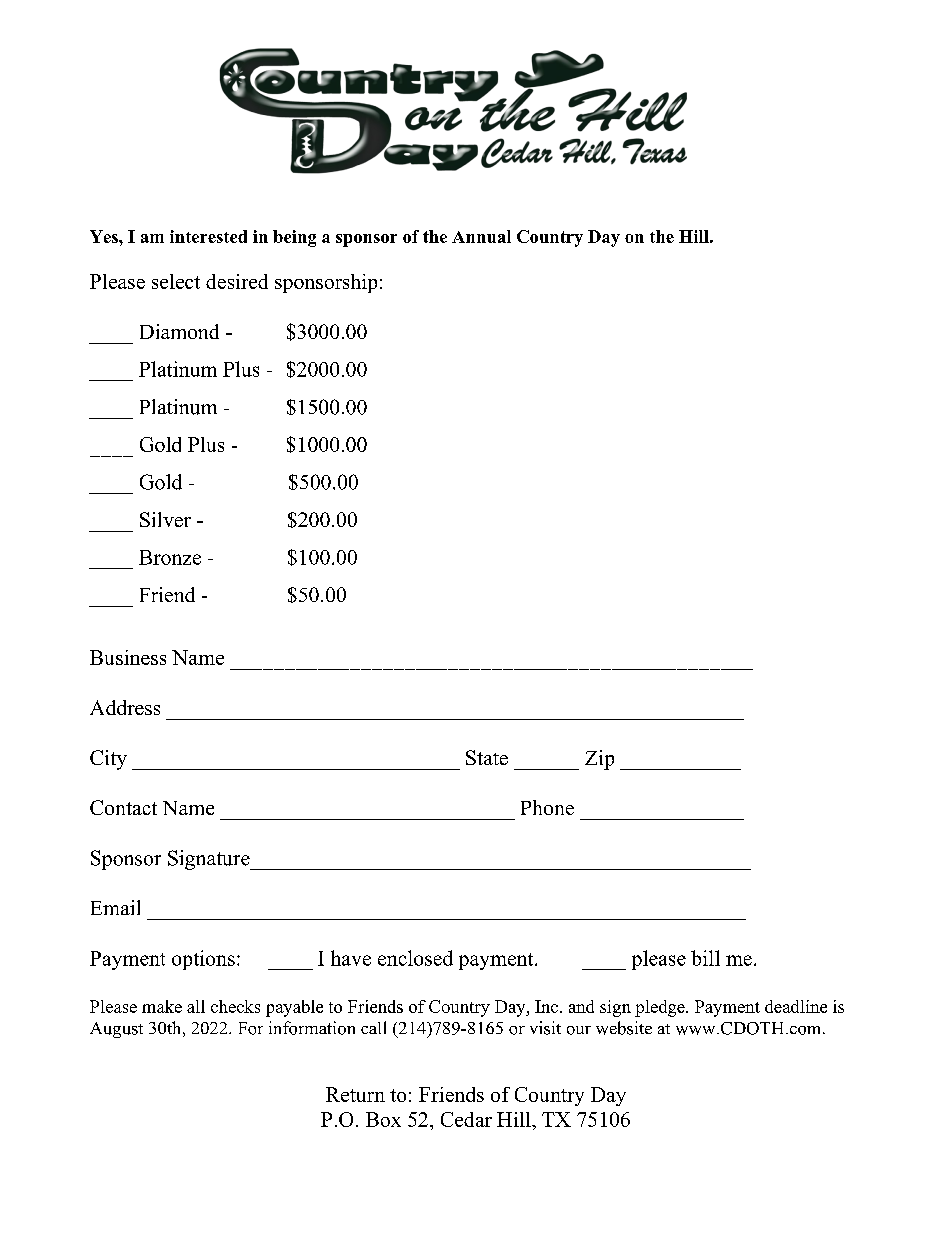 The image size is (952, 1233). I want to click on State, so click(487, 757).
